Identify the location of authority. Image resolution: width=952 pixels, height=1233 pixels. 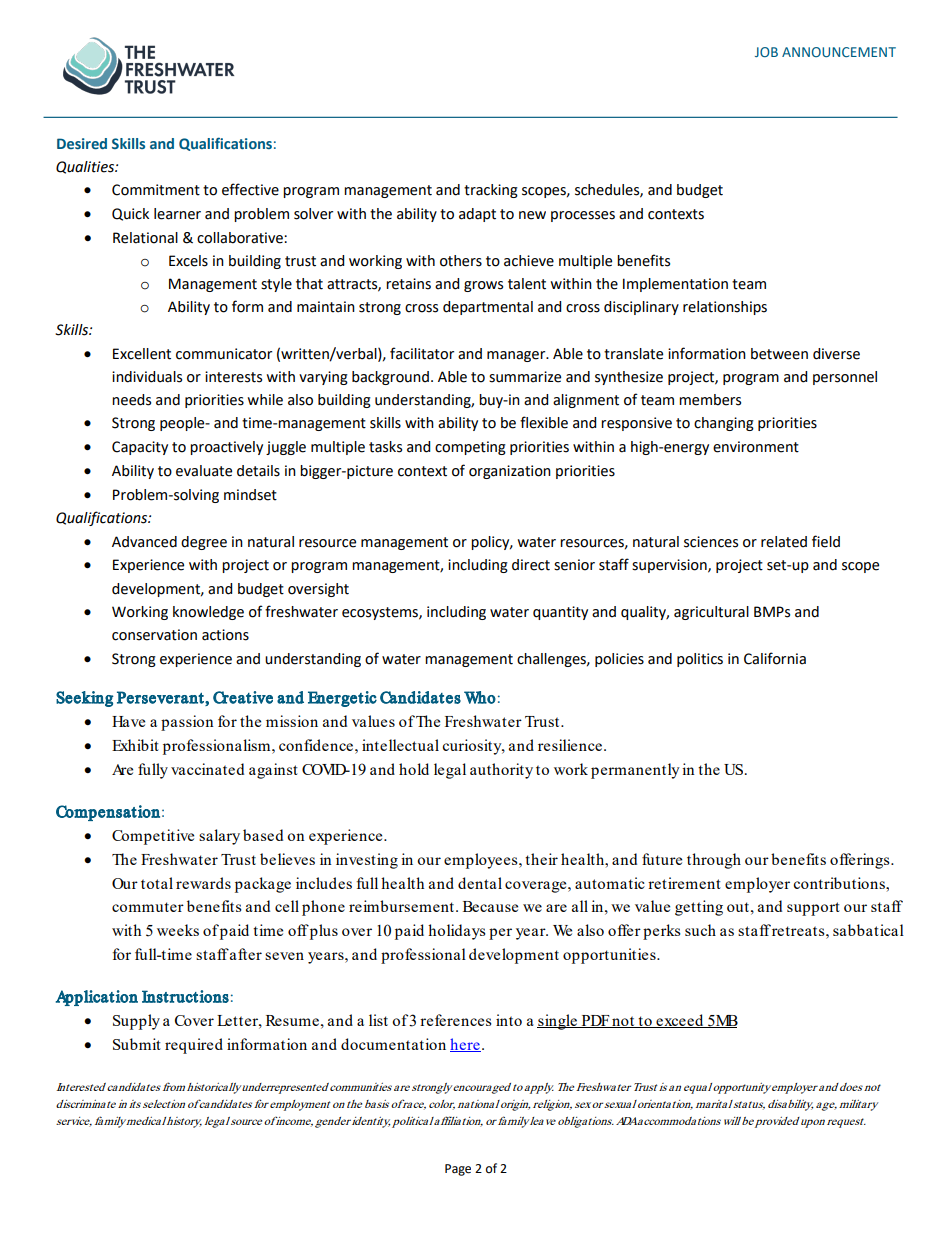
(501, 771).
